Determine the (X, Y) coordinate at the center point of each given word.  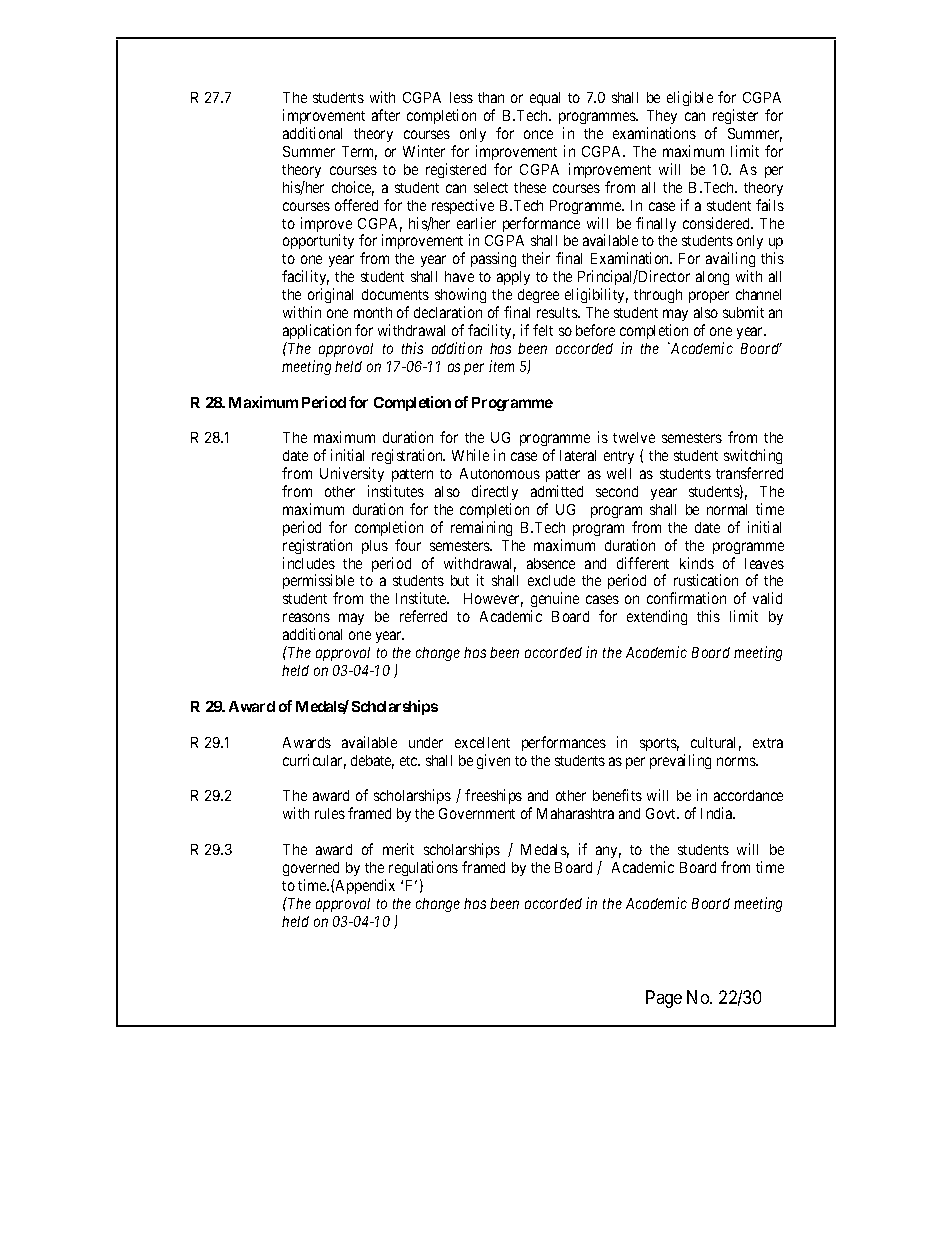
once (538, 134)
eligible (690, 98)
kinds (697, 563)
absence (551, 563)
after (386, 115)
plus (375, 547)
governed (311, 869)
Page (664, 999)
